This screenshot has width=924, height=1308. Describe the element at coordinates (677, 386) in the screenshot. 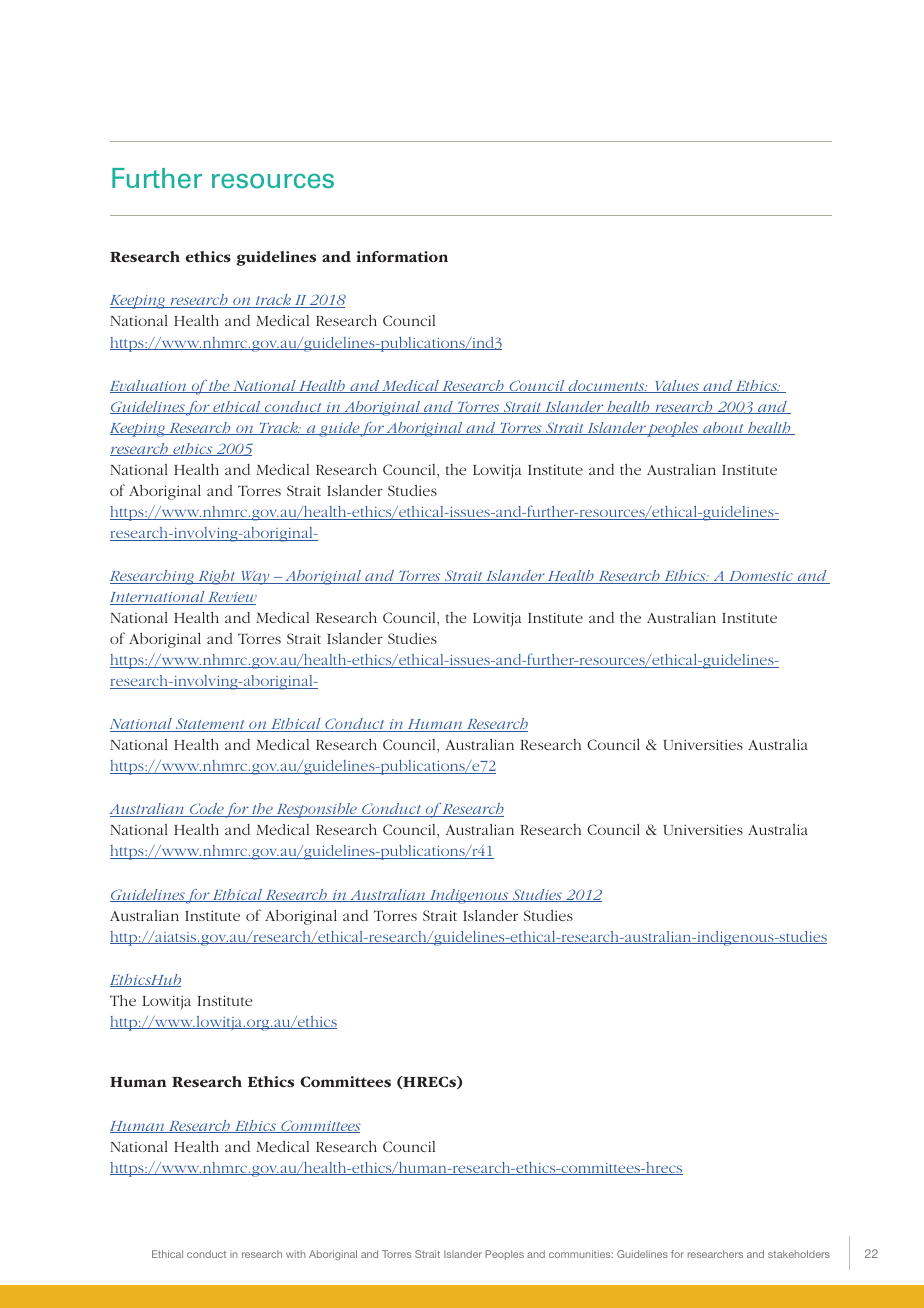

I see `Values` at that location.
